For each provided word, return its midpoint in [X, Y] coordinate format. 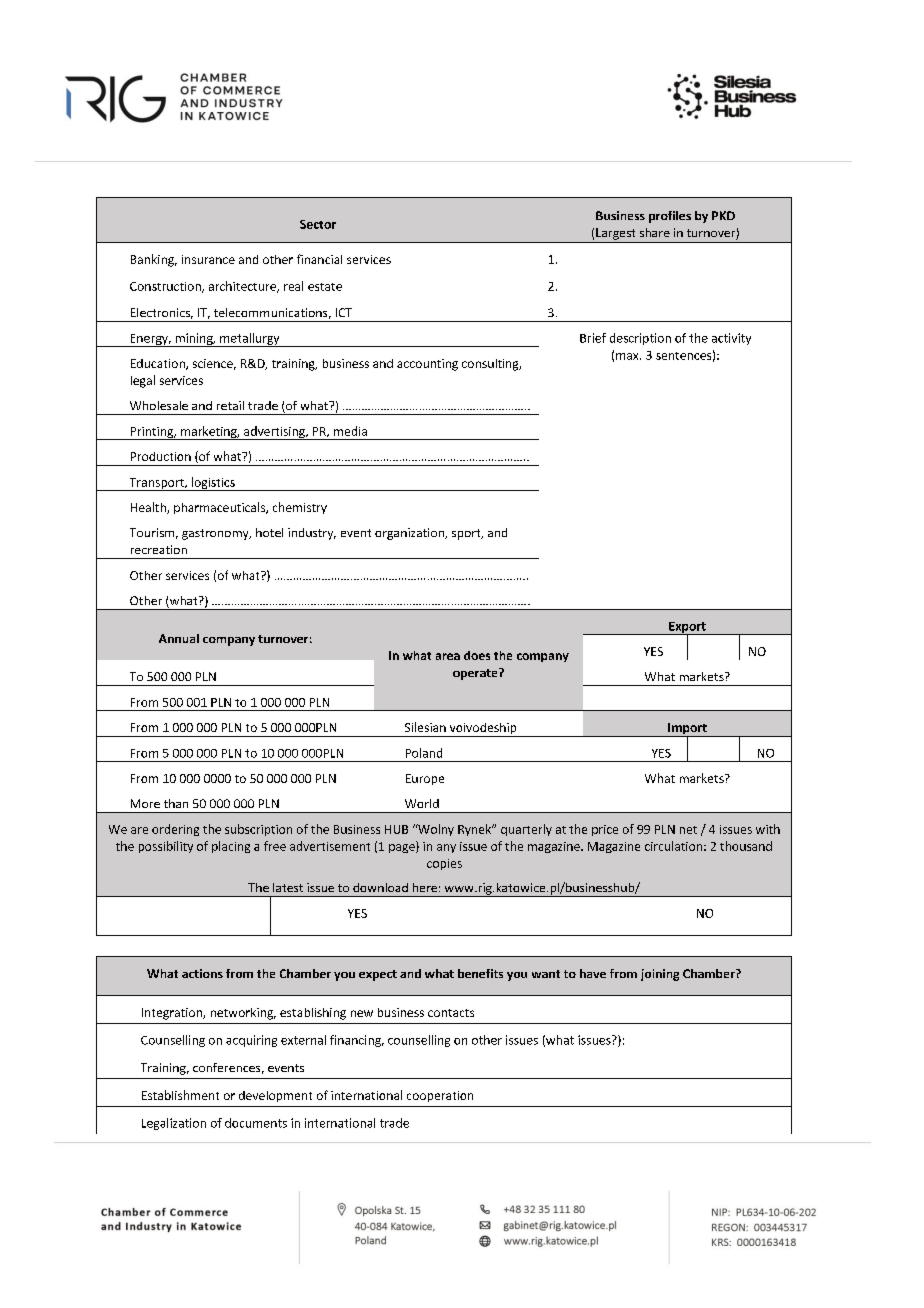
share [655, 232]
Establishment [180, 1095]
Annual [179, 638]
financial [319, 259]
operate [476, 674]
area [448, 656]
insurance [208, 259]
